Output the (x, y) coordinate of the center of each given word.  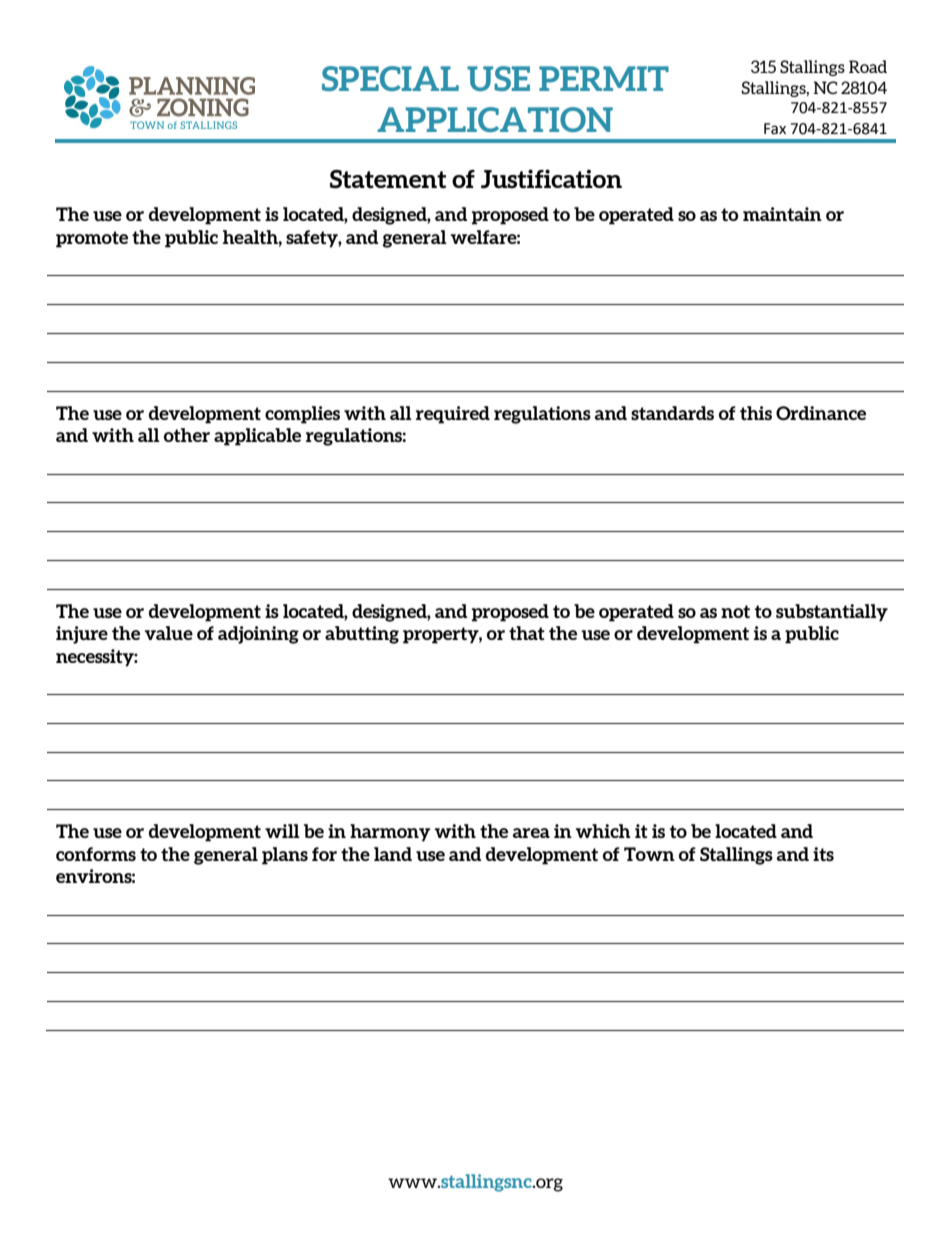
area (531, 833)
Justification (551, 179)
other (187, 435)
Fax (775, 129)
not (735, 611)
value (169, 633)
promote (92, 239)
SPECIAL (390, 78)
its (823, 854)
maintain (782, 214)
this (756, 413)
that (527, 633)
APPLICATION (495, 119)
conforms (96, 854)
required (453, 415)
